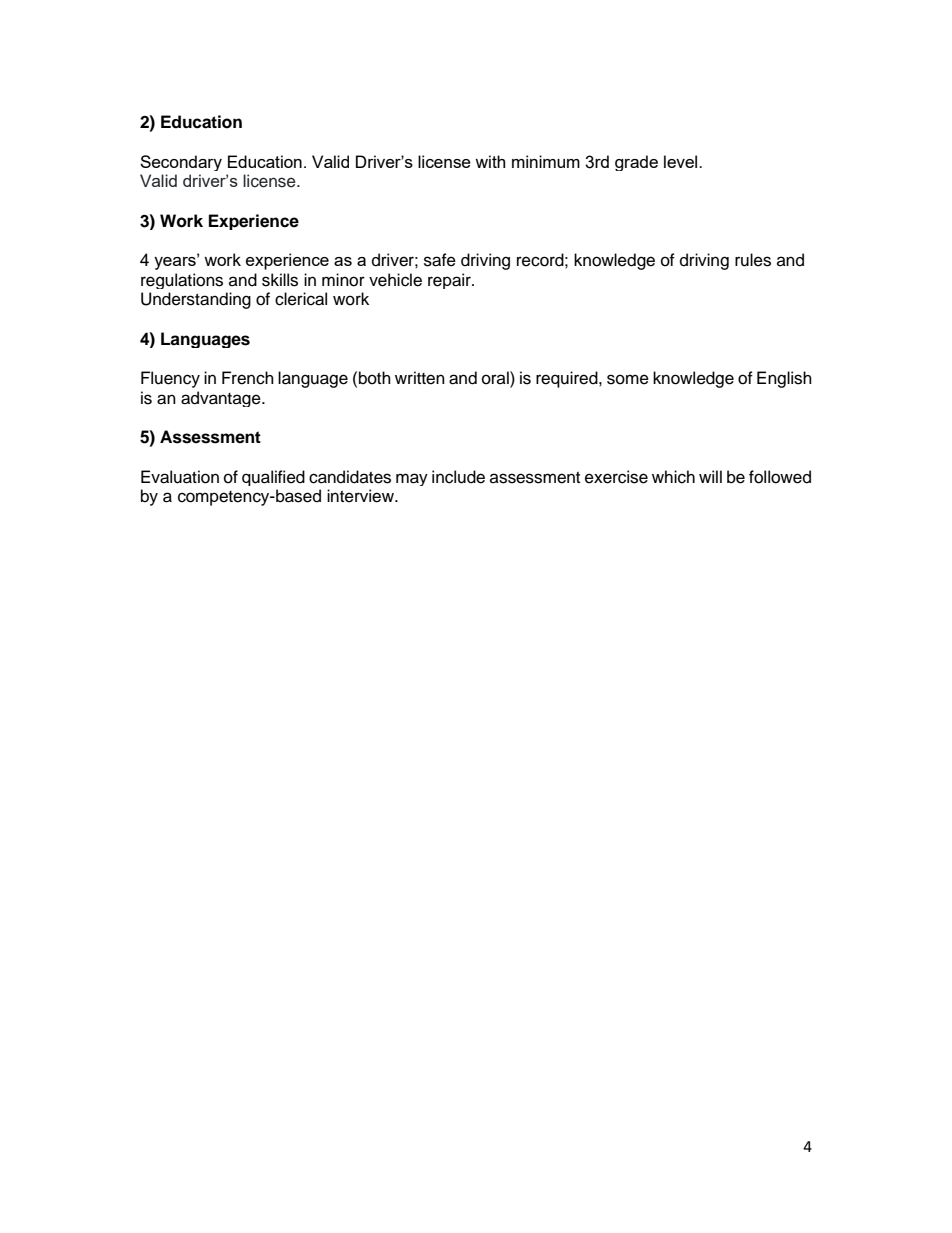 The width and height of the page is (952, 1233). Describe the element at coordinates (710, 476) in the page. I see `will` at that location.
